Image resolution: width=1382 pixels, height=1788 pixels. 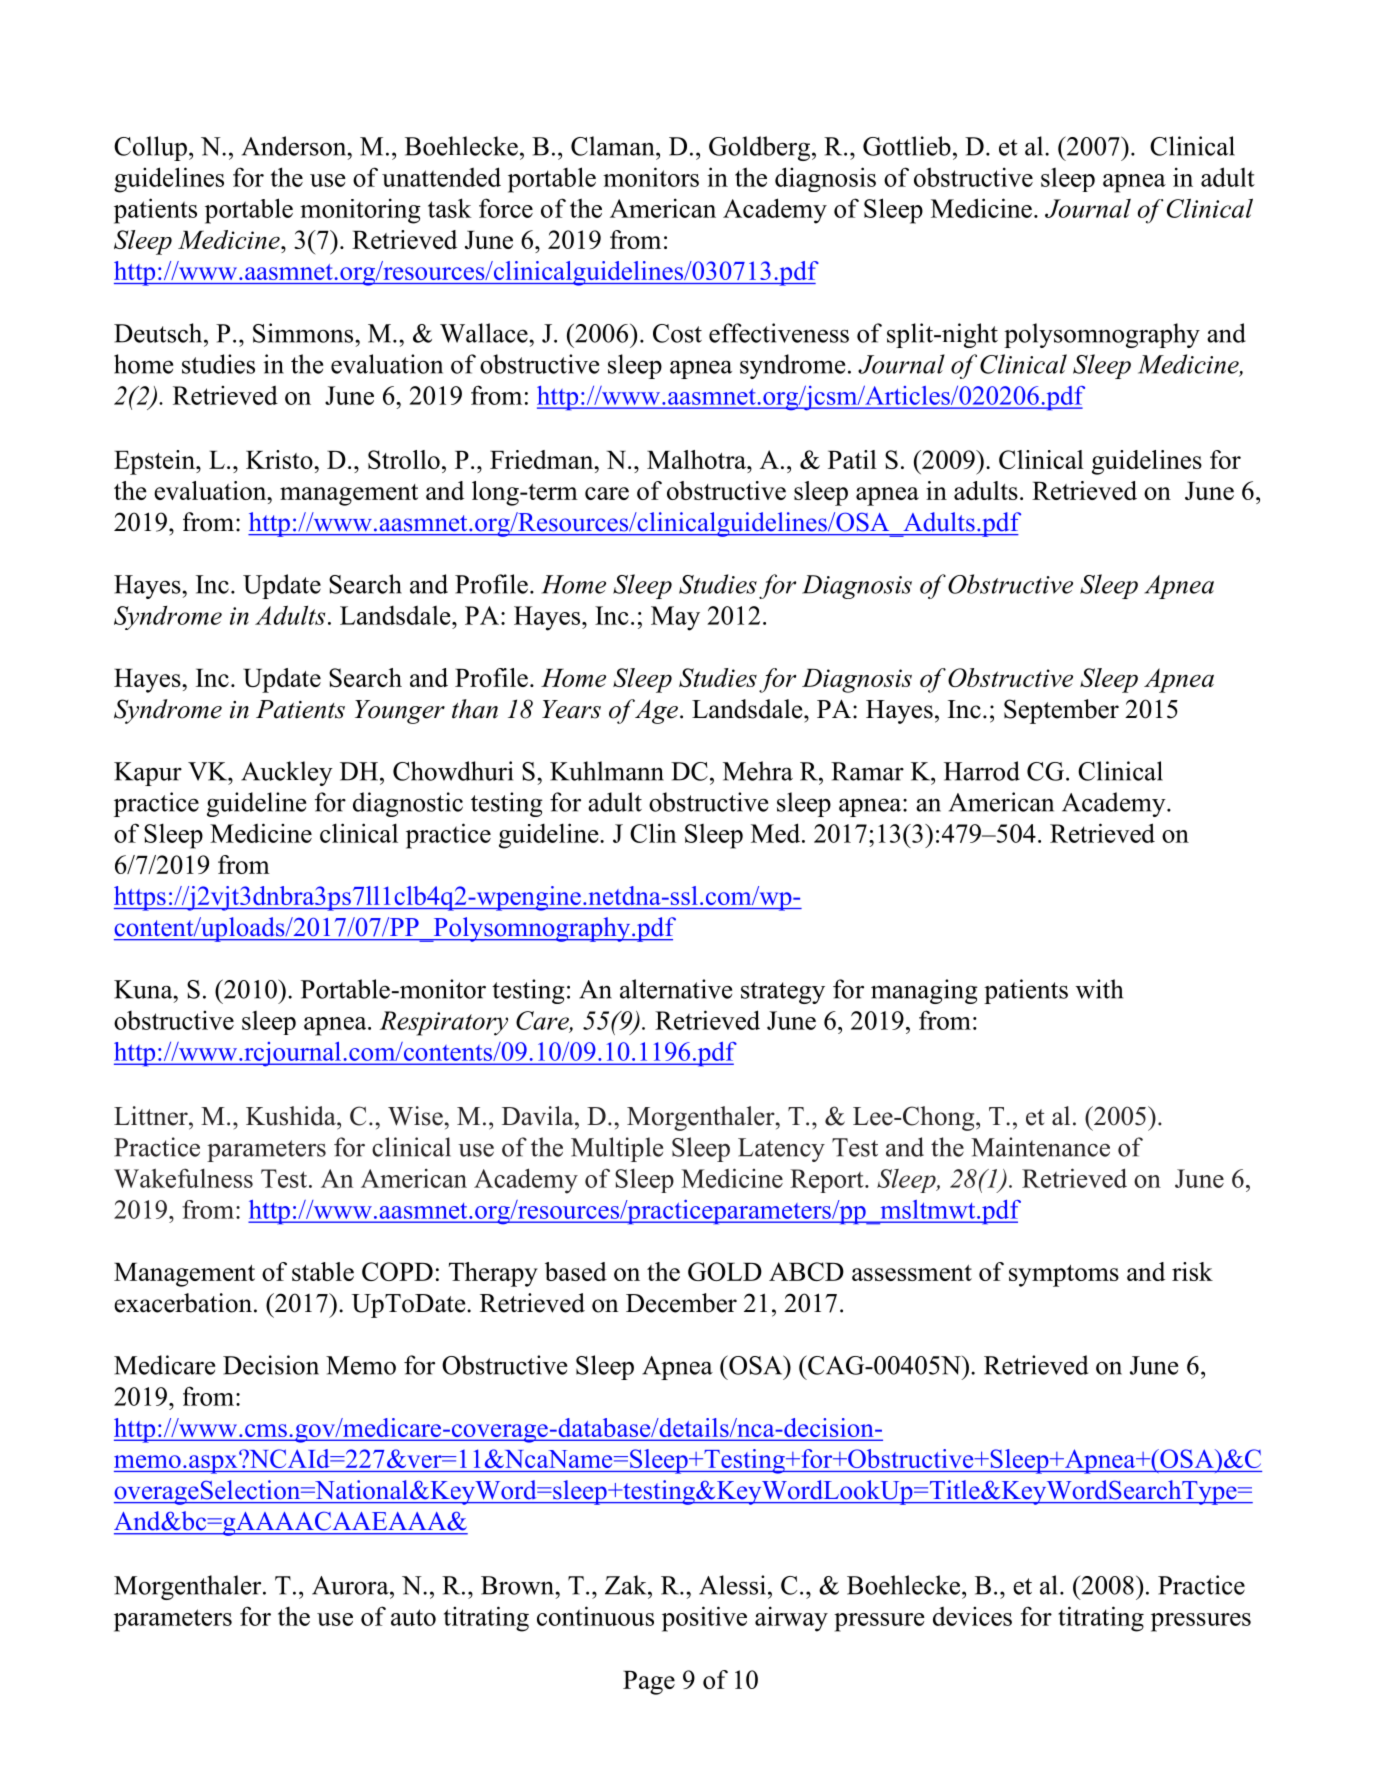 What do you see at coordinates (676, 989) in the image?
I see `alternative` at bounding box center [676, 989].
